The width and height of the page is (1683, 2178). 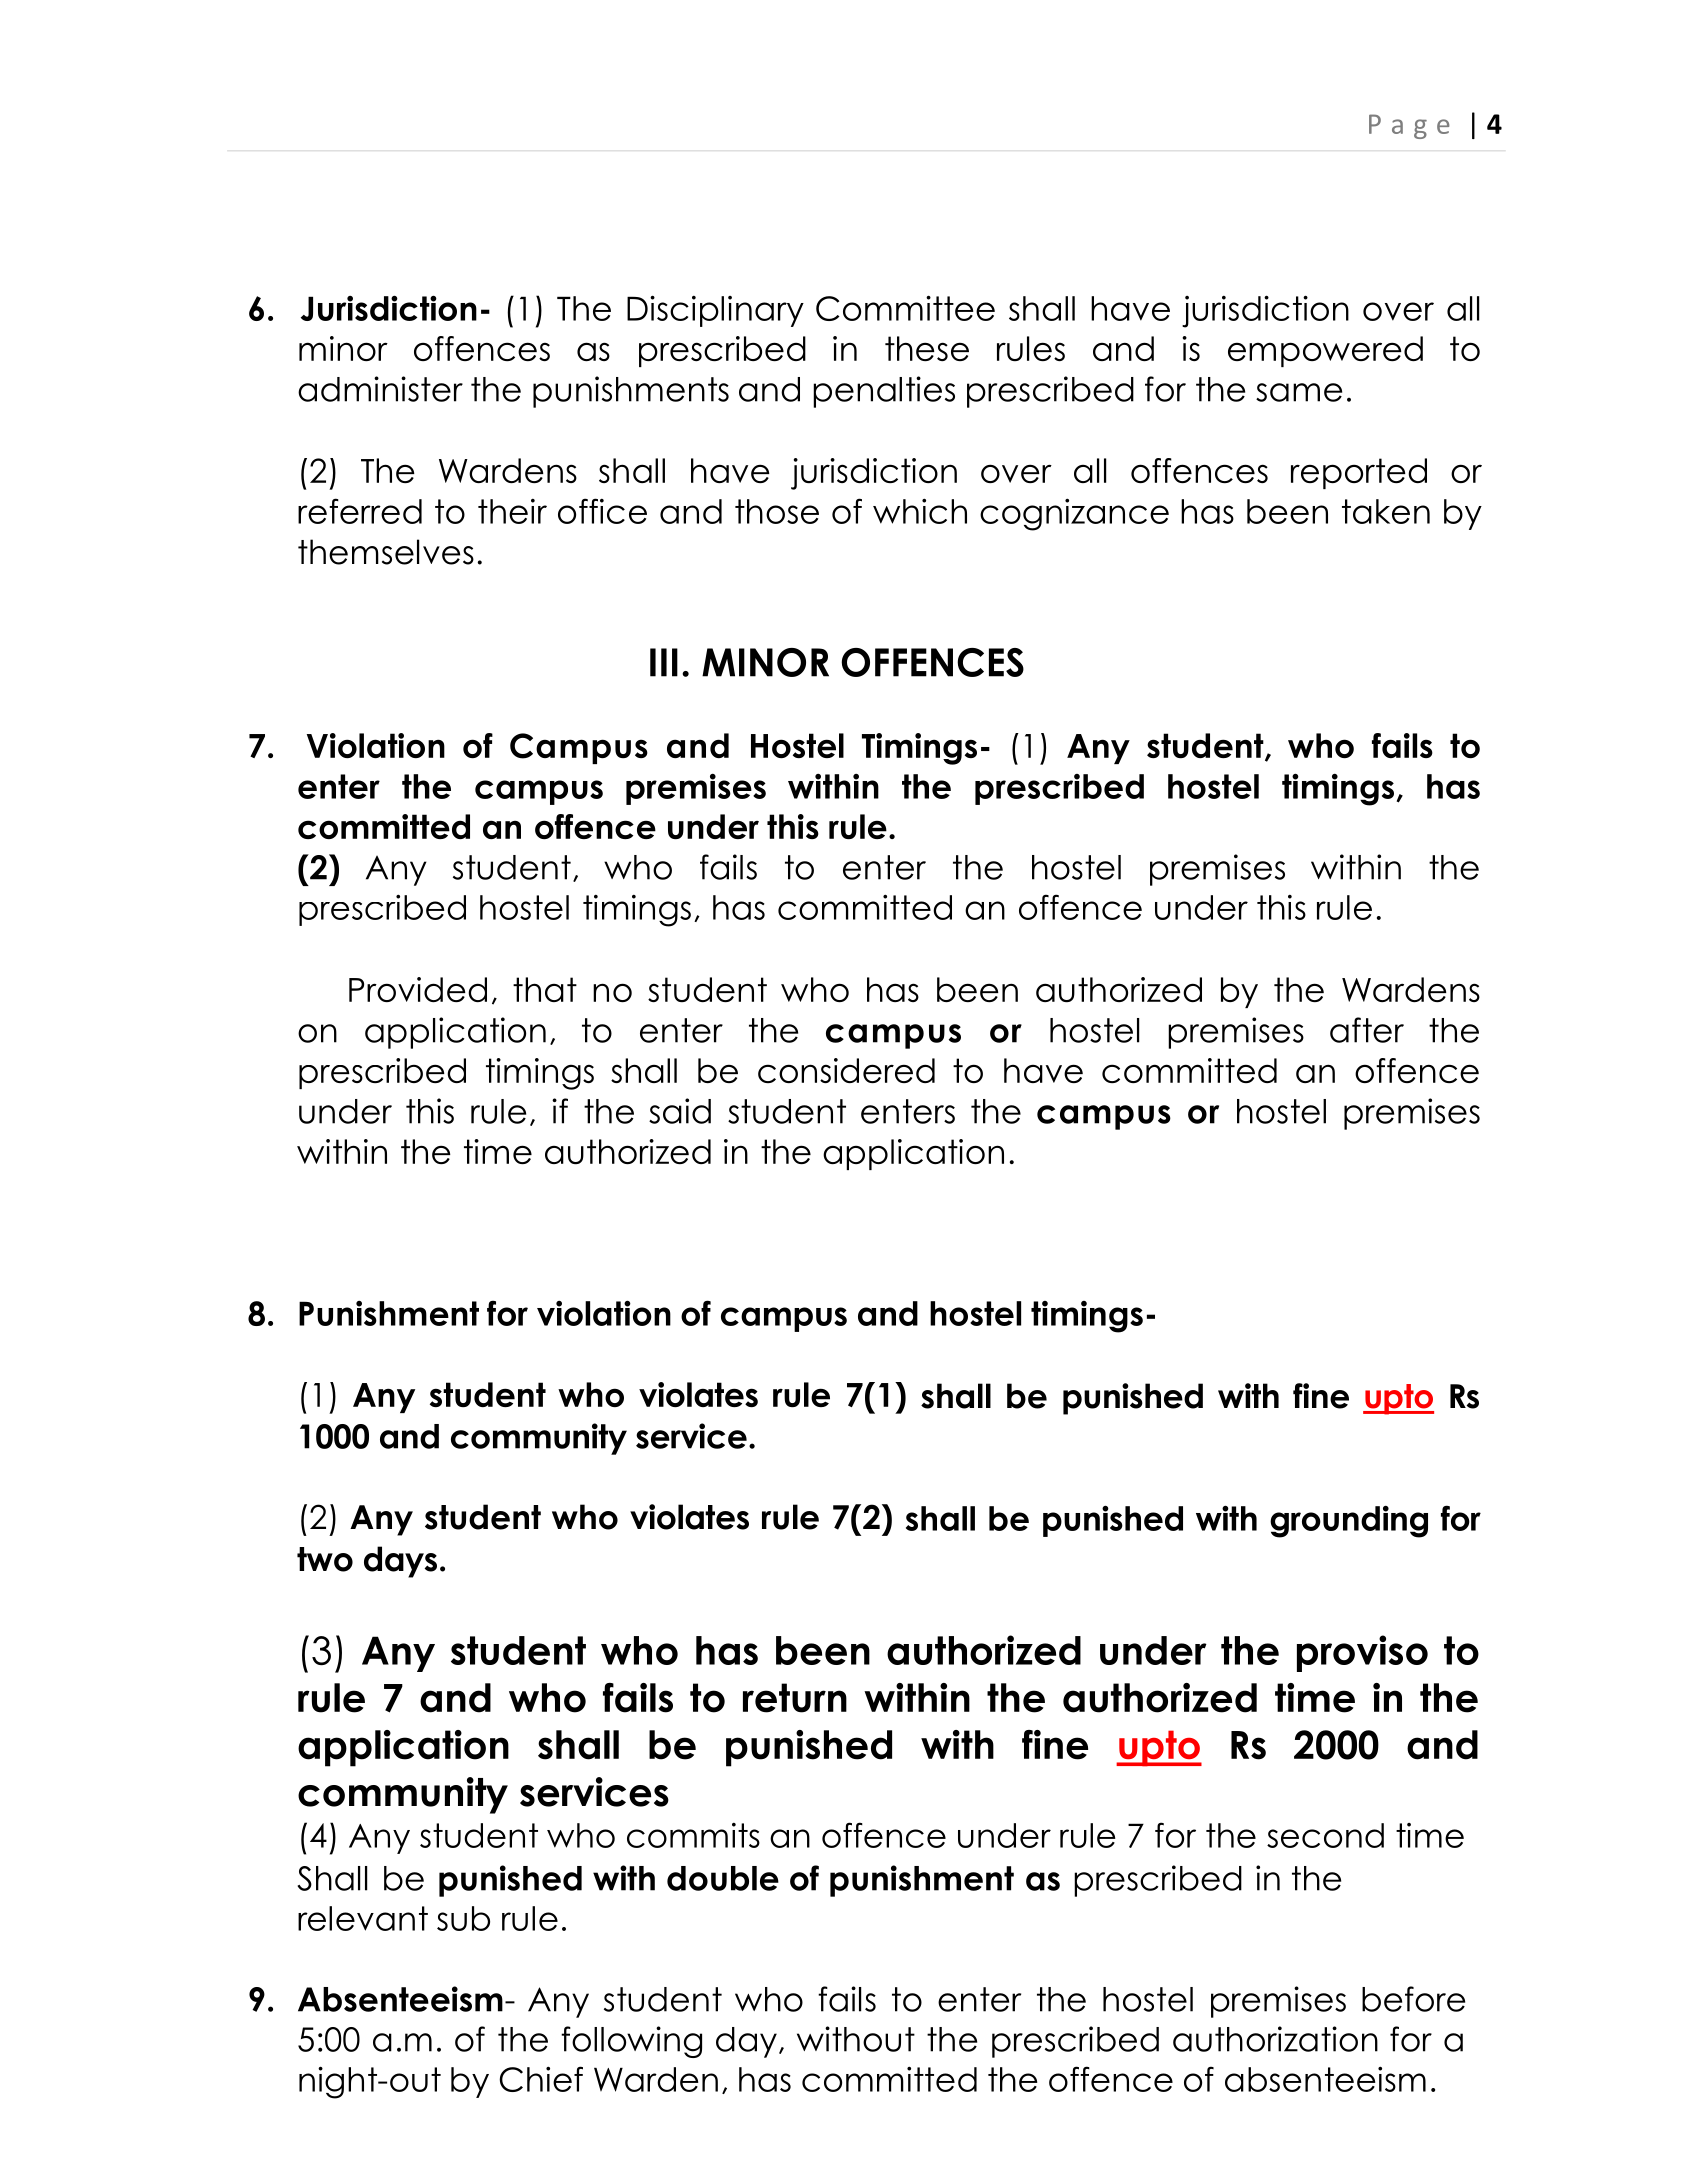 I want to click on penalties, so click(x=884, y=392).
